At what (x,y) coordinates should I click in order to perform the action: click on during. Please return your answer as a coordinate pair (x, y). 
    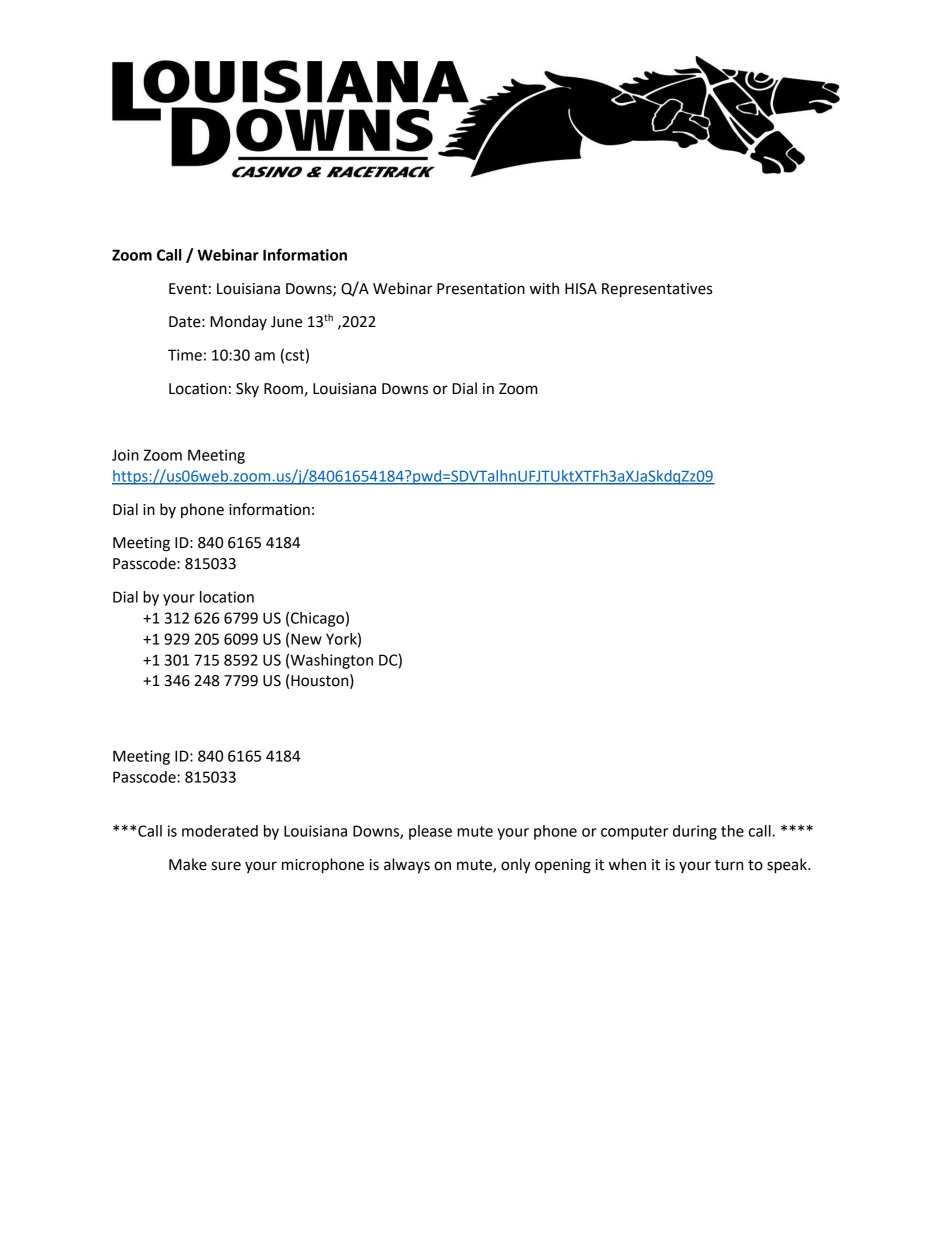
    Looking at the image, I should click on (695, 832).
